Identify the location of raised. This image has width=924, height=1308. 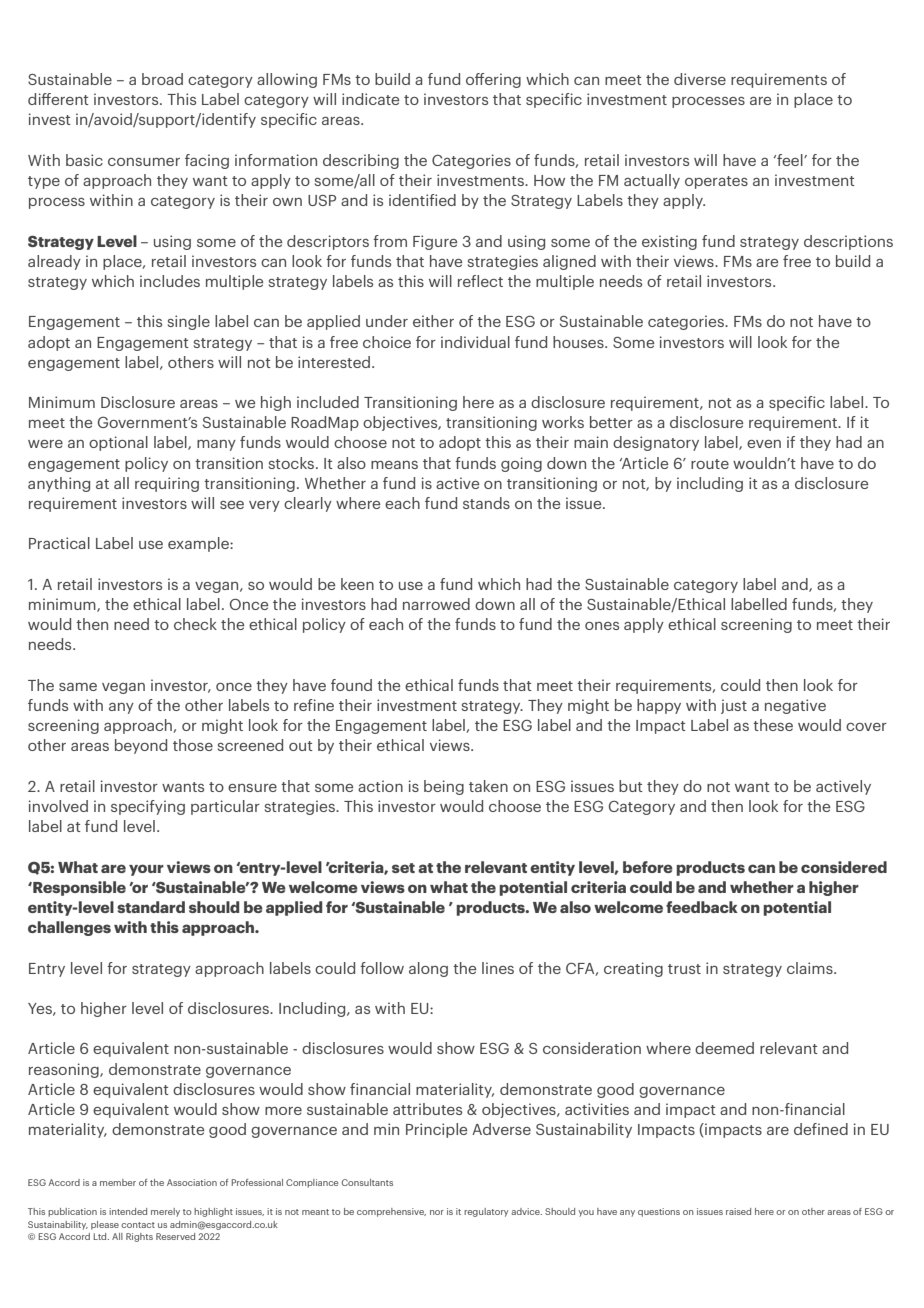
(738, 1211).
